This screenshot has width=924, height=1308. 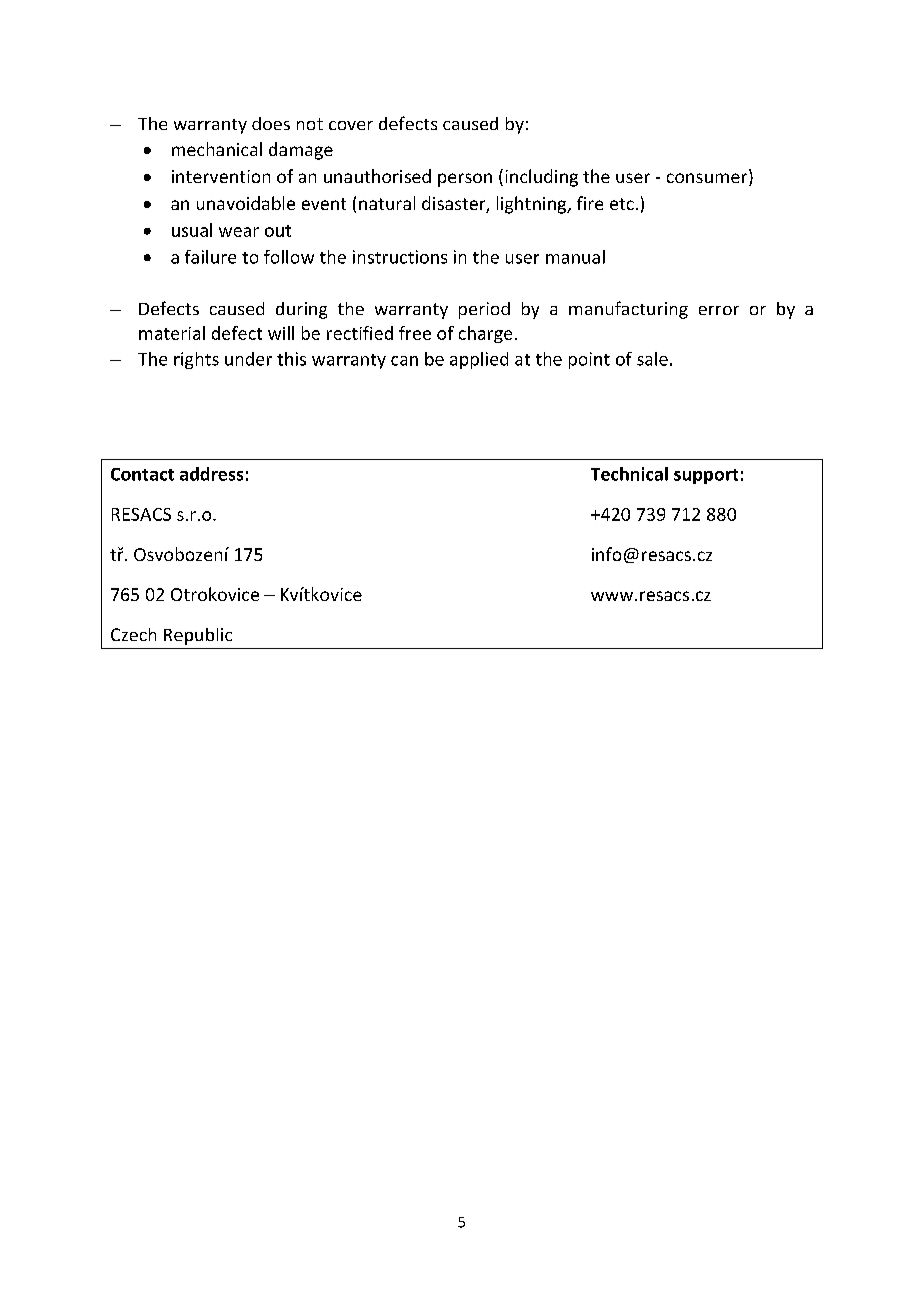 What do you see at coordinates (652, 359) in the screenshot?
I see `sale` at bounding box center [652, 359].
